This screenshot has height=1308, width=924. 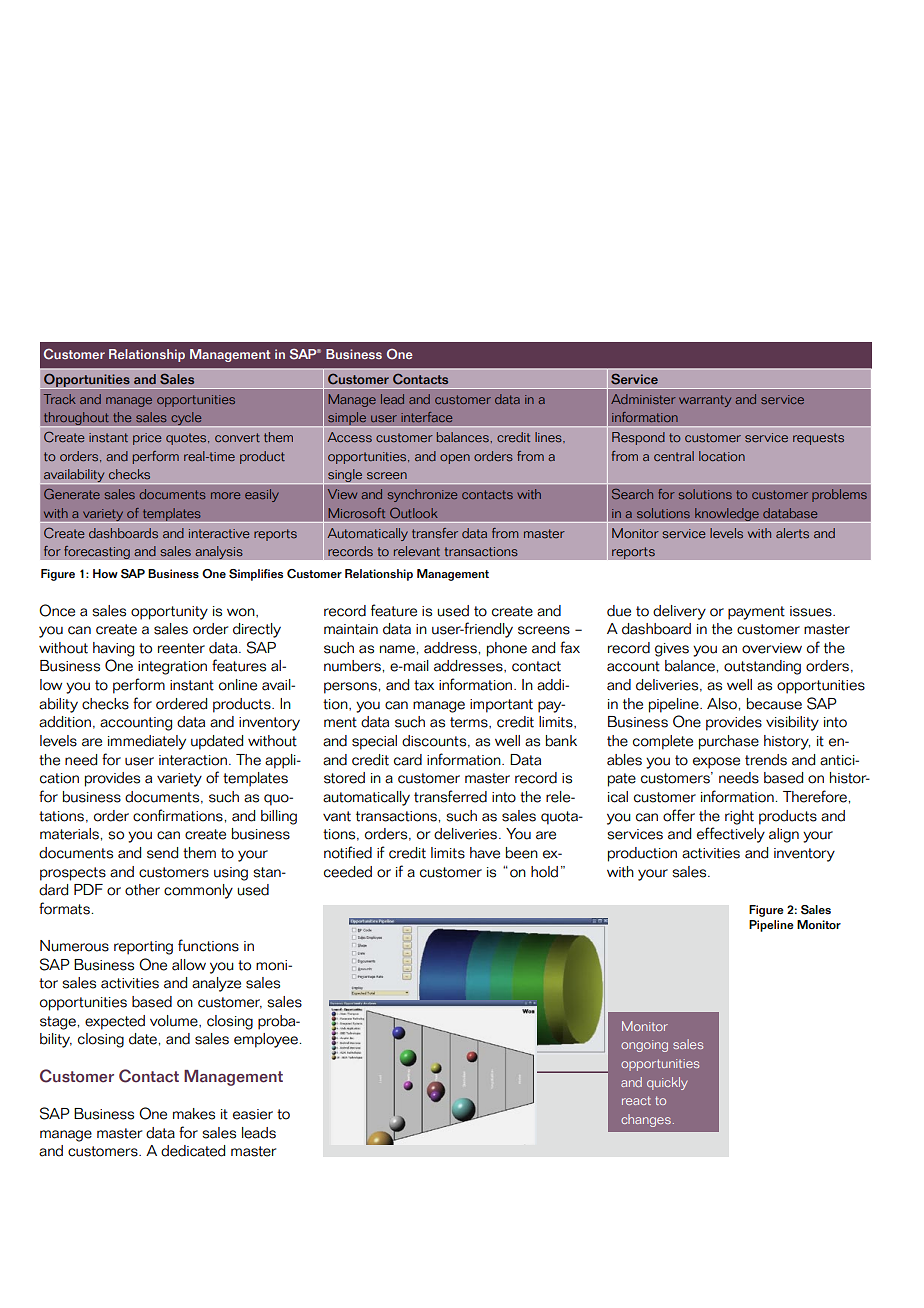 What do you see at coordinates (646, 1120) in the screenshot?
I see `changes` at bounding box center [646, 1120].
